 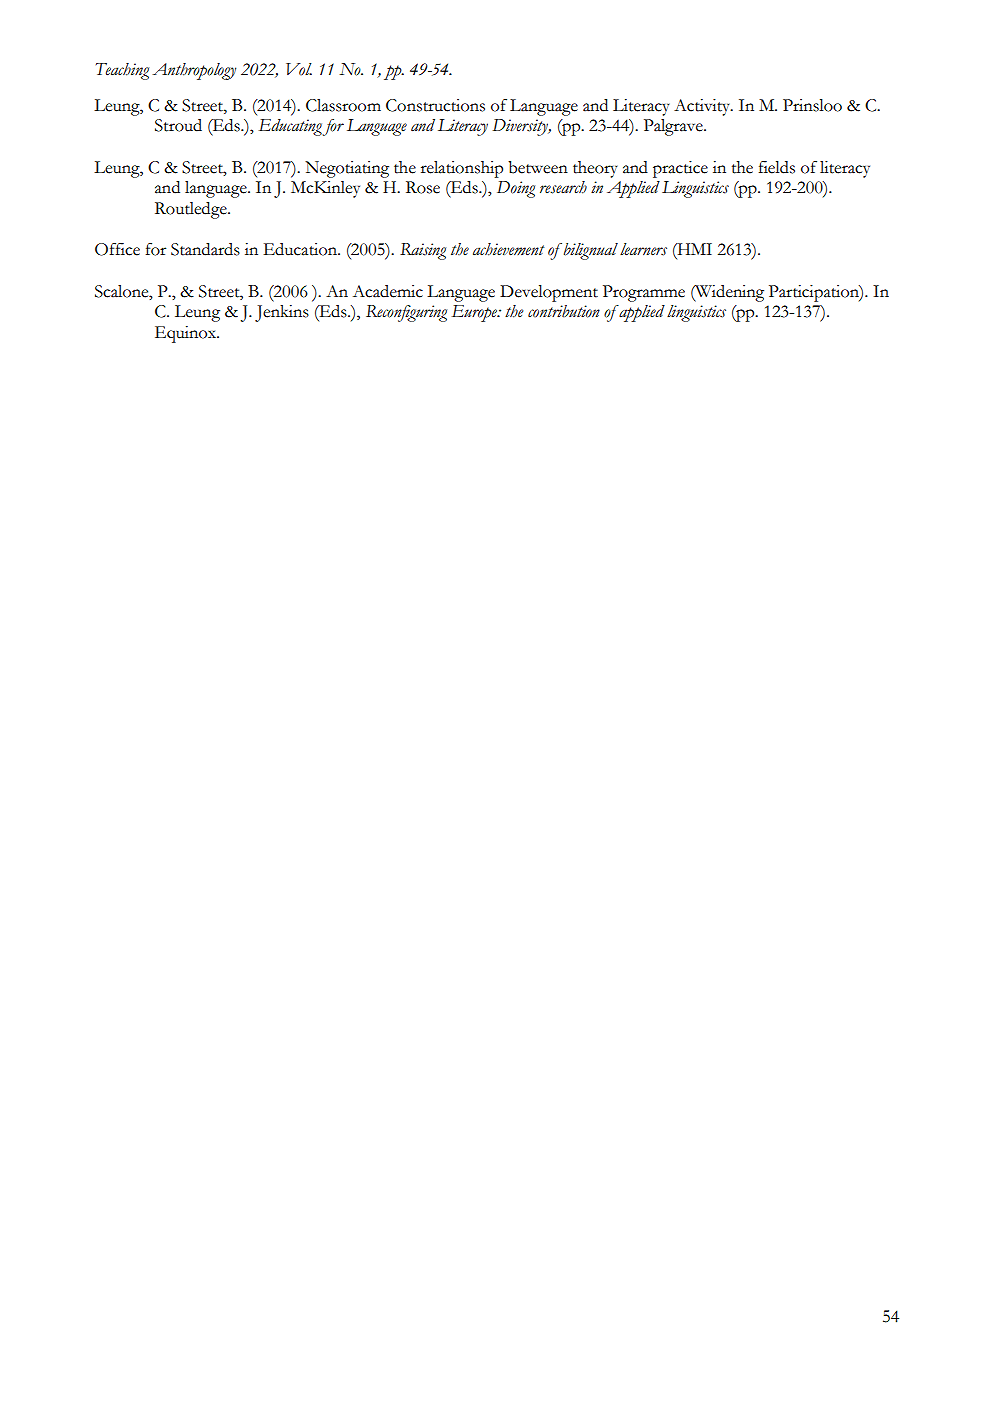 I want to click on Equinox, so click(x=186, y=334).
